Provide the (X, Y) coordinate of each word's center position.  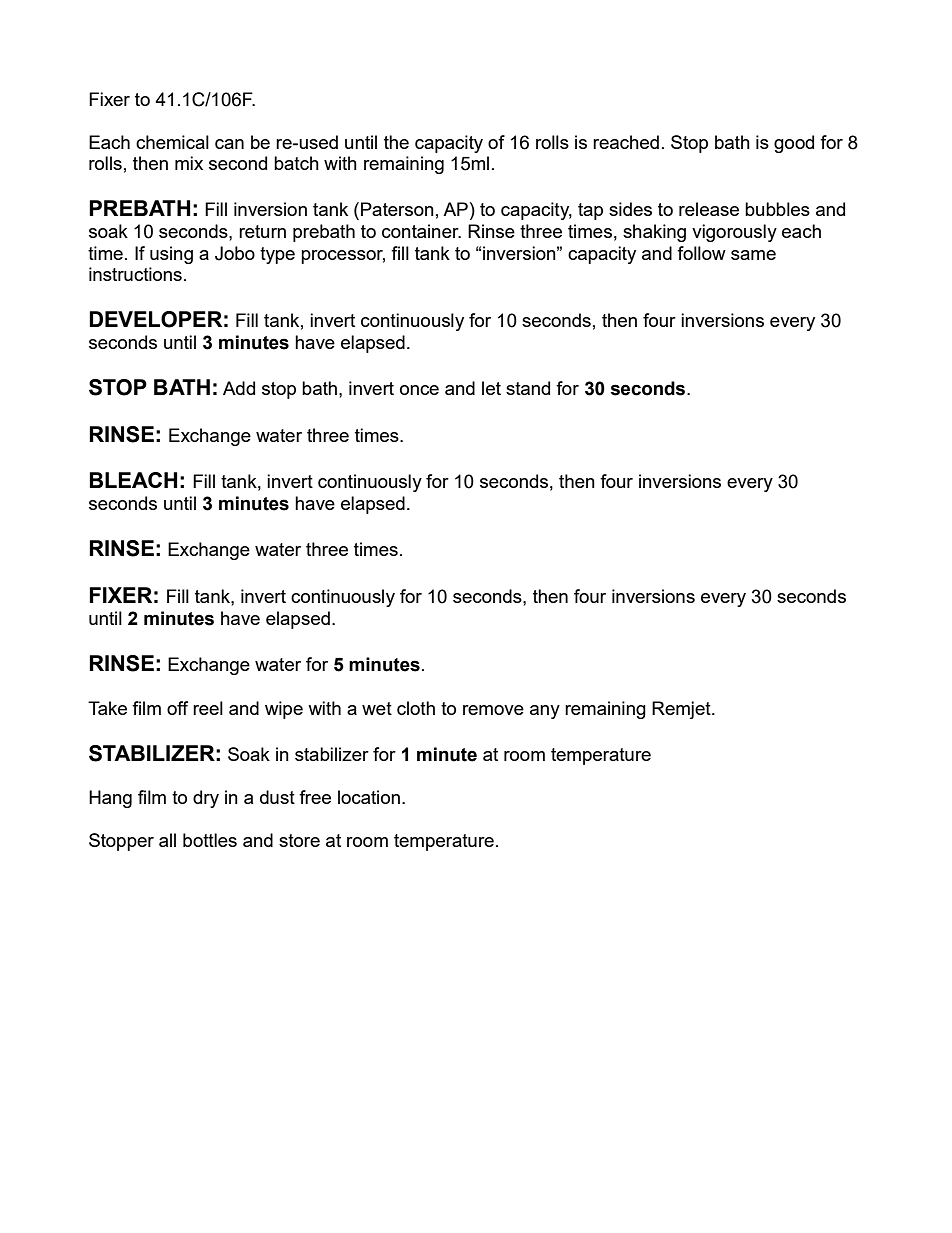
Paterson (397, 209)
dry (206, 799)
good (794, 144)
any (545, 712)
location (369, 797)
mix (189, 163)
